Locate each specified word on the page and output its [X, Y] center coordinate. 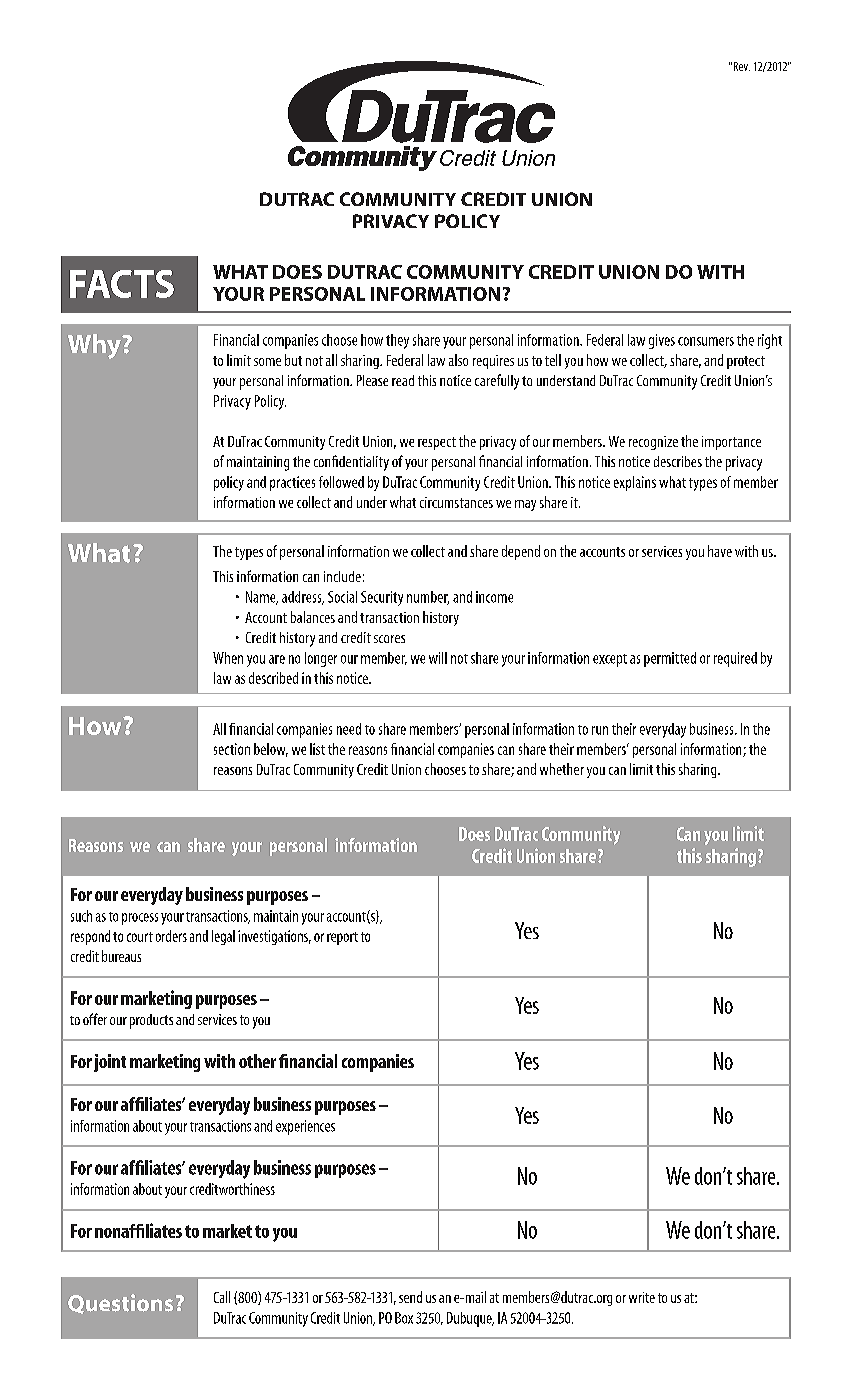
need [349, 729]
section [232, 749]
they [397, 341]
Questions [120, 1304]
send [410, 1297]
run [600, 730]
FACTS [122, 284]
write [642, 1297]
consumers [706, 341]
